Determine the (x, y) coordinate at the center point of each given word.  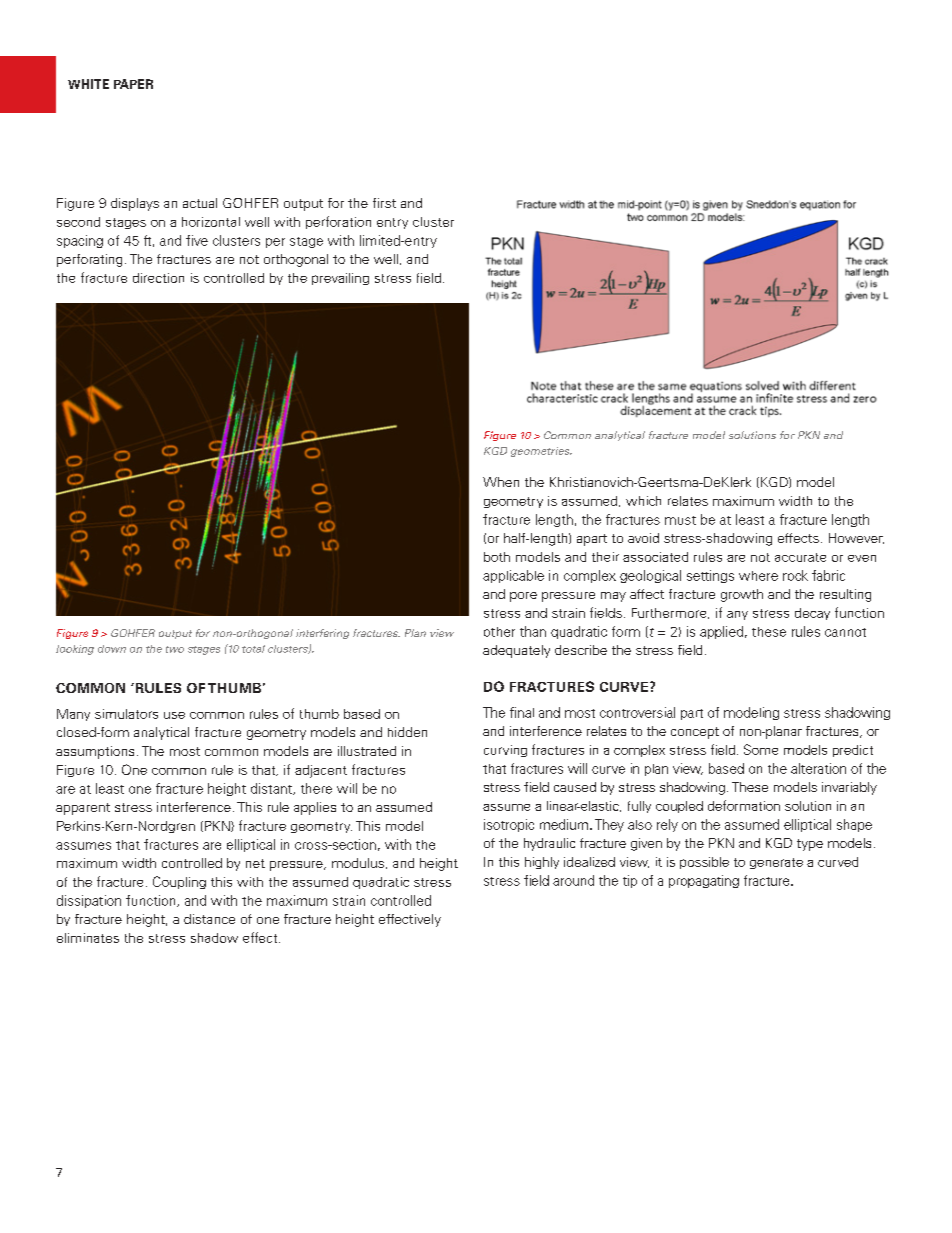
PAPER (133, 84)
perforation (338, 222)
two (175, 649)
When (501, 482)
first (384, 203)
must (680, 520)
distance (209, 919)
